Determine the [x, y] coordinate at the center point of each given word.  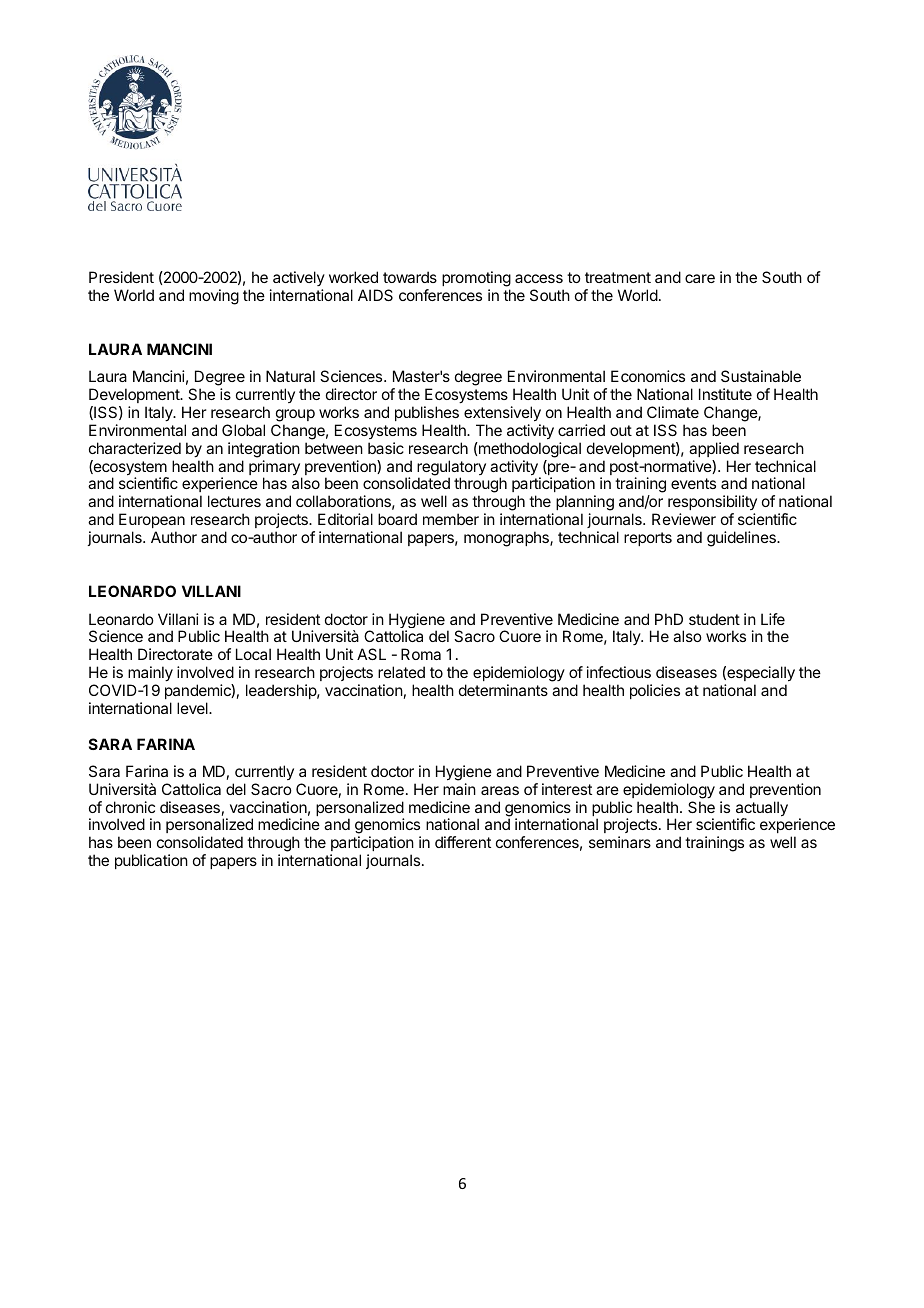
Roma [421, 654]
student [714, 619]
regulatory [451, 469]
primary [275, 469]
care [700, 278]
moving [214, 297]
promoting [476, 279]
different [463, 842]
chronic [130, 807]
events [693, 483]
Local [253, 654]
